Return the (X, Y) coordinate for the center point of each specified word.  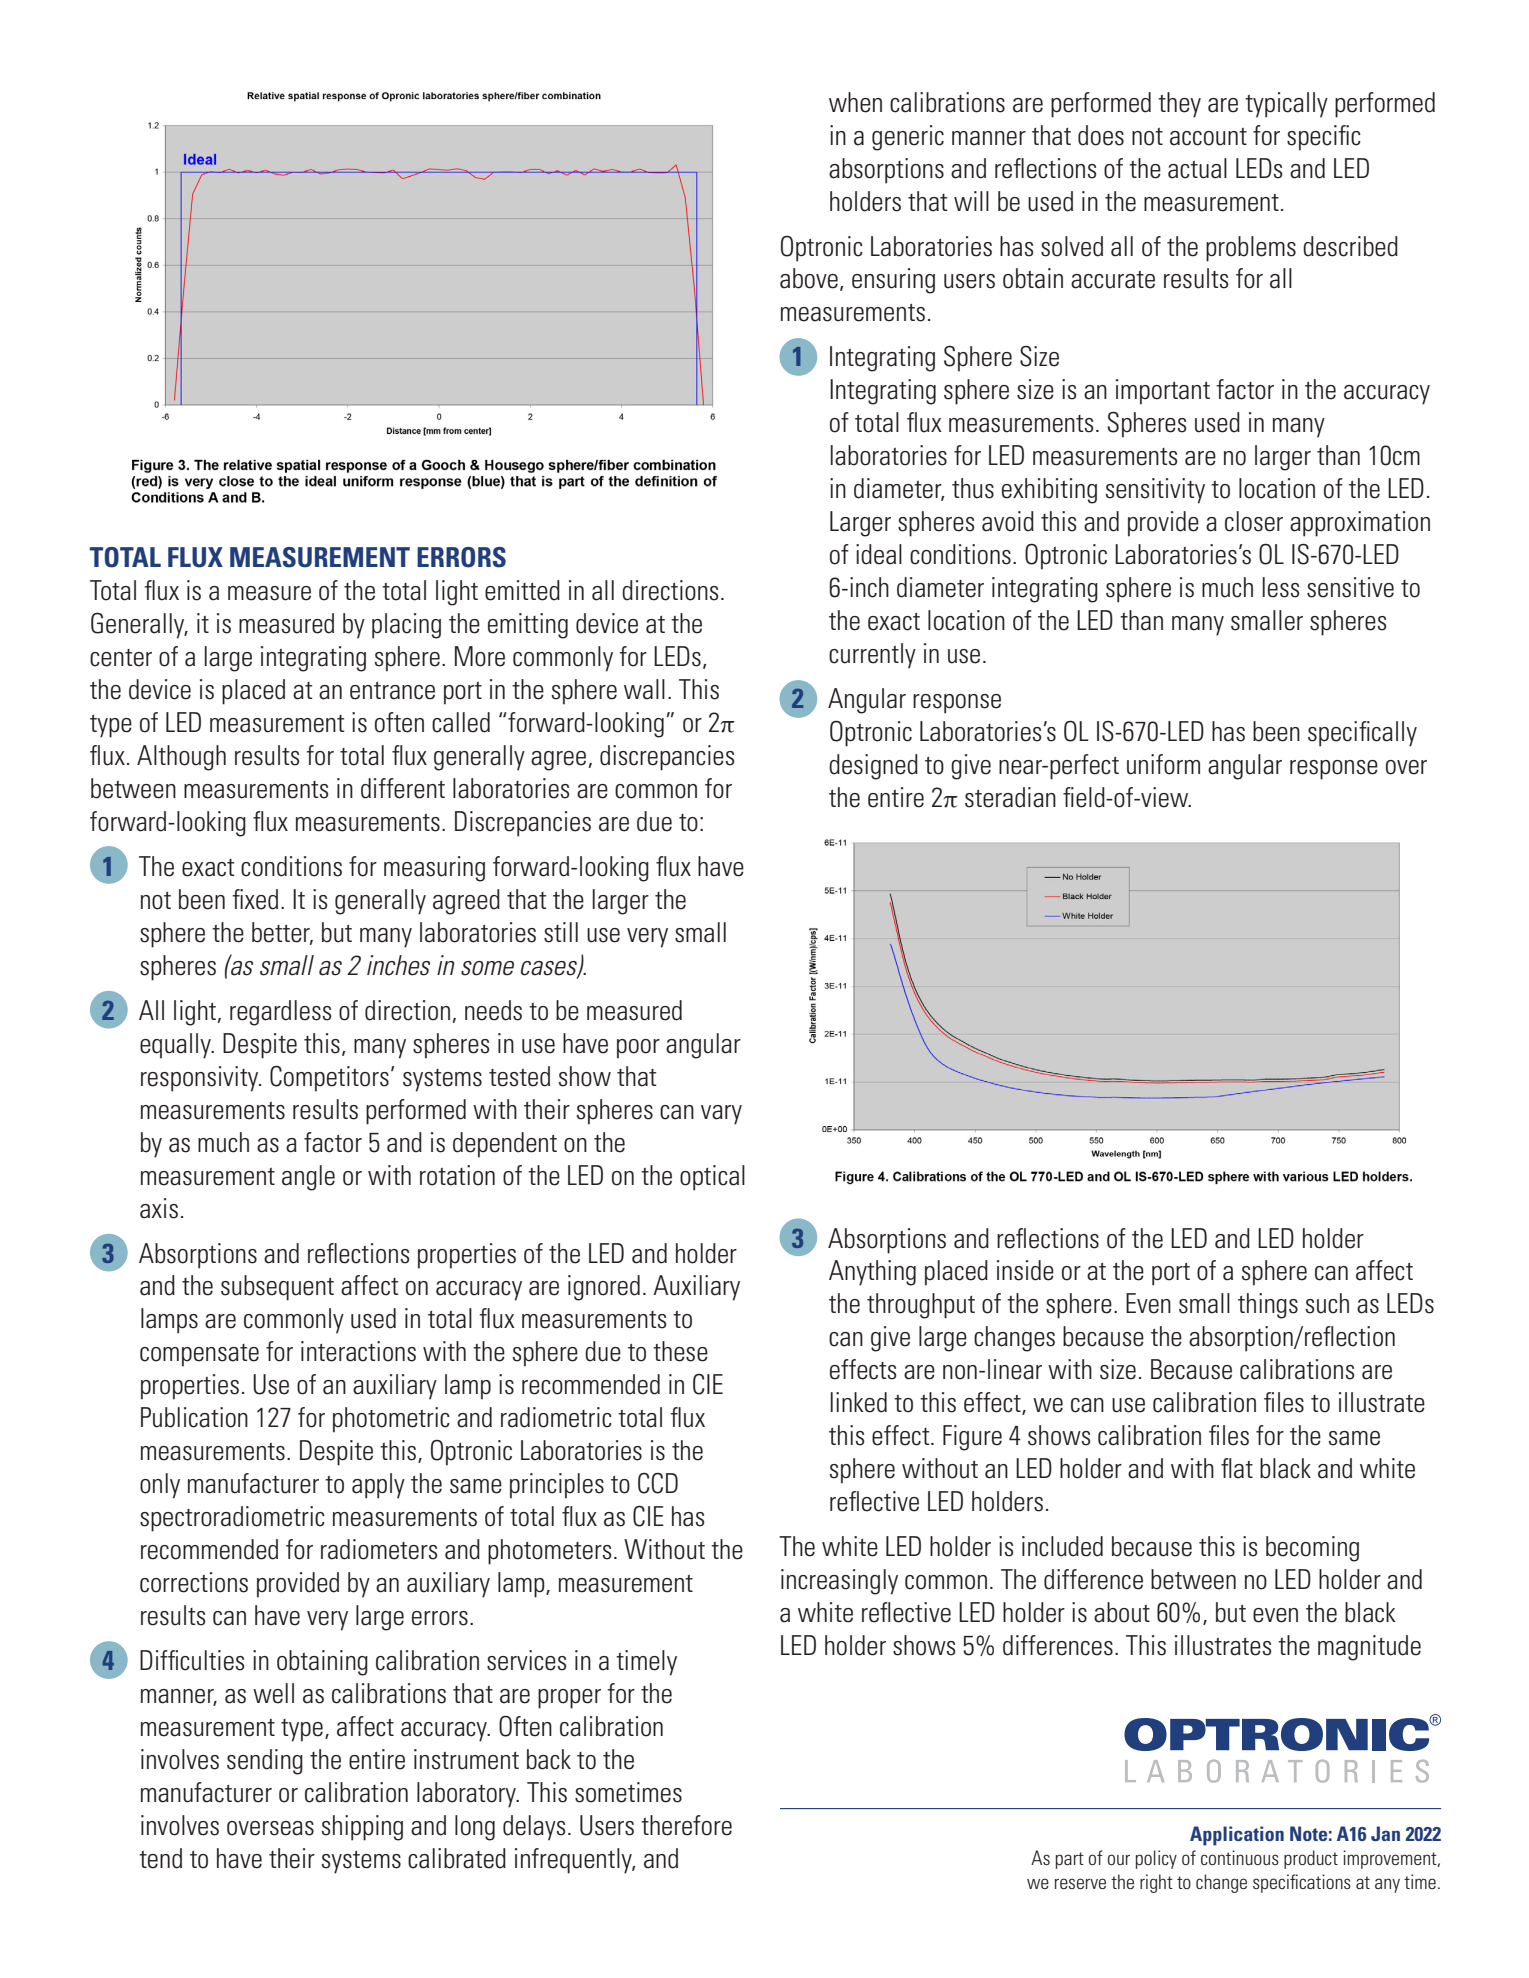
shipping (362, 1828)
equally (176, 1046)
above (809, 278)
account (1208, 137)
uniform (1163, 764)
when (855, 102)
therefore (686, 1825)
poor (638, 1049)
